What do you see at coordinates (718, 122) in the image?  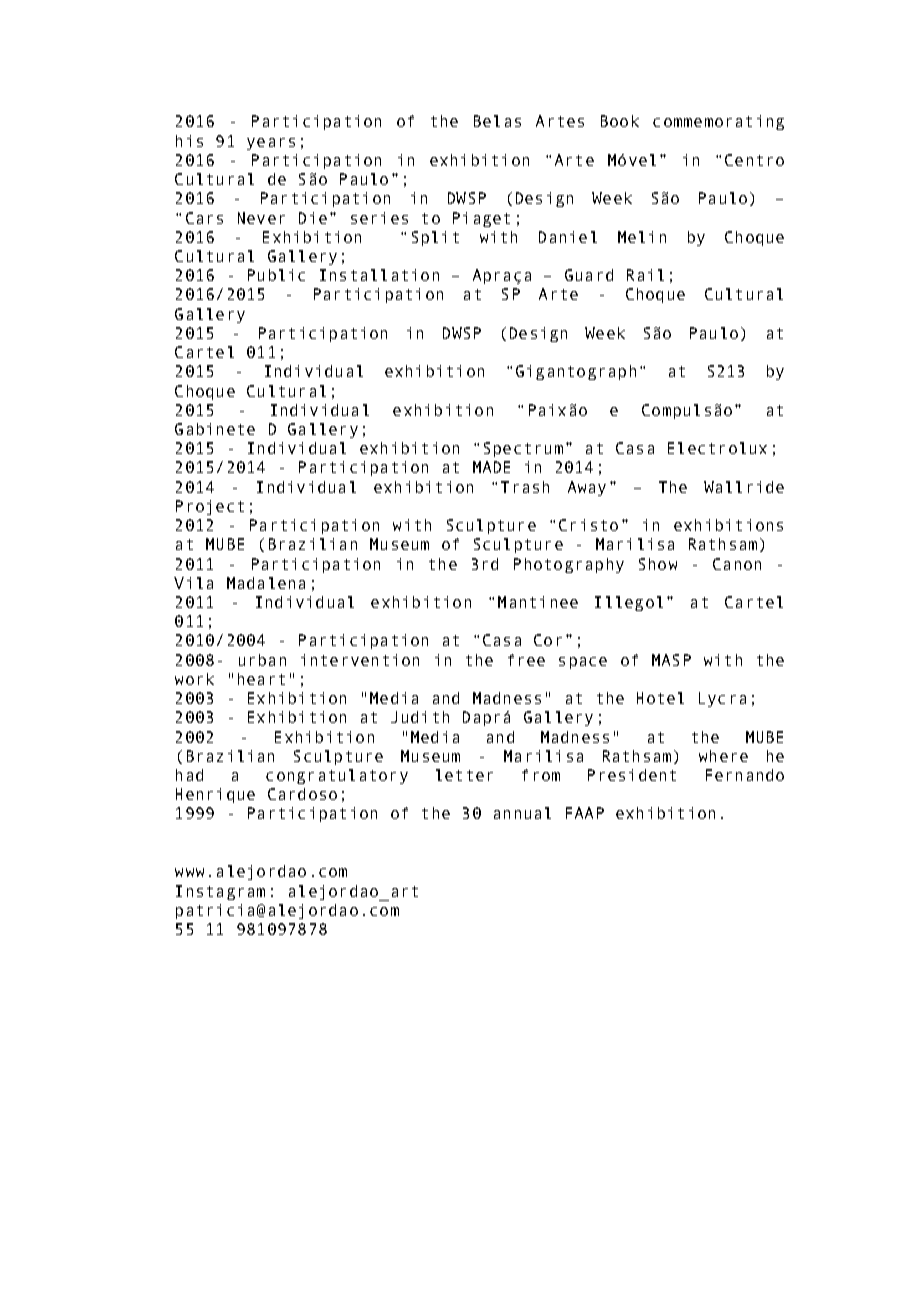 I see `commemorating` at bounding box center [718, 122].
